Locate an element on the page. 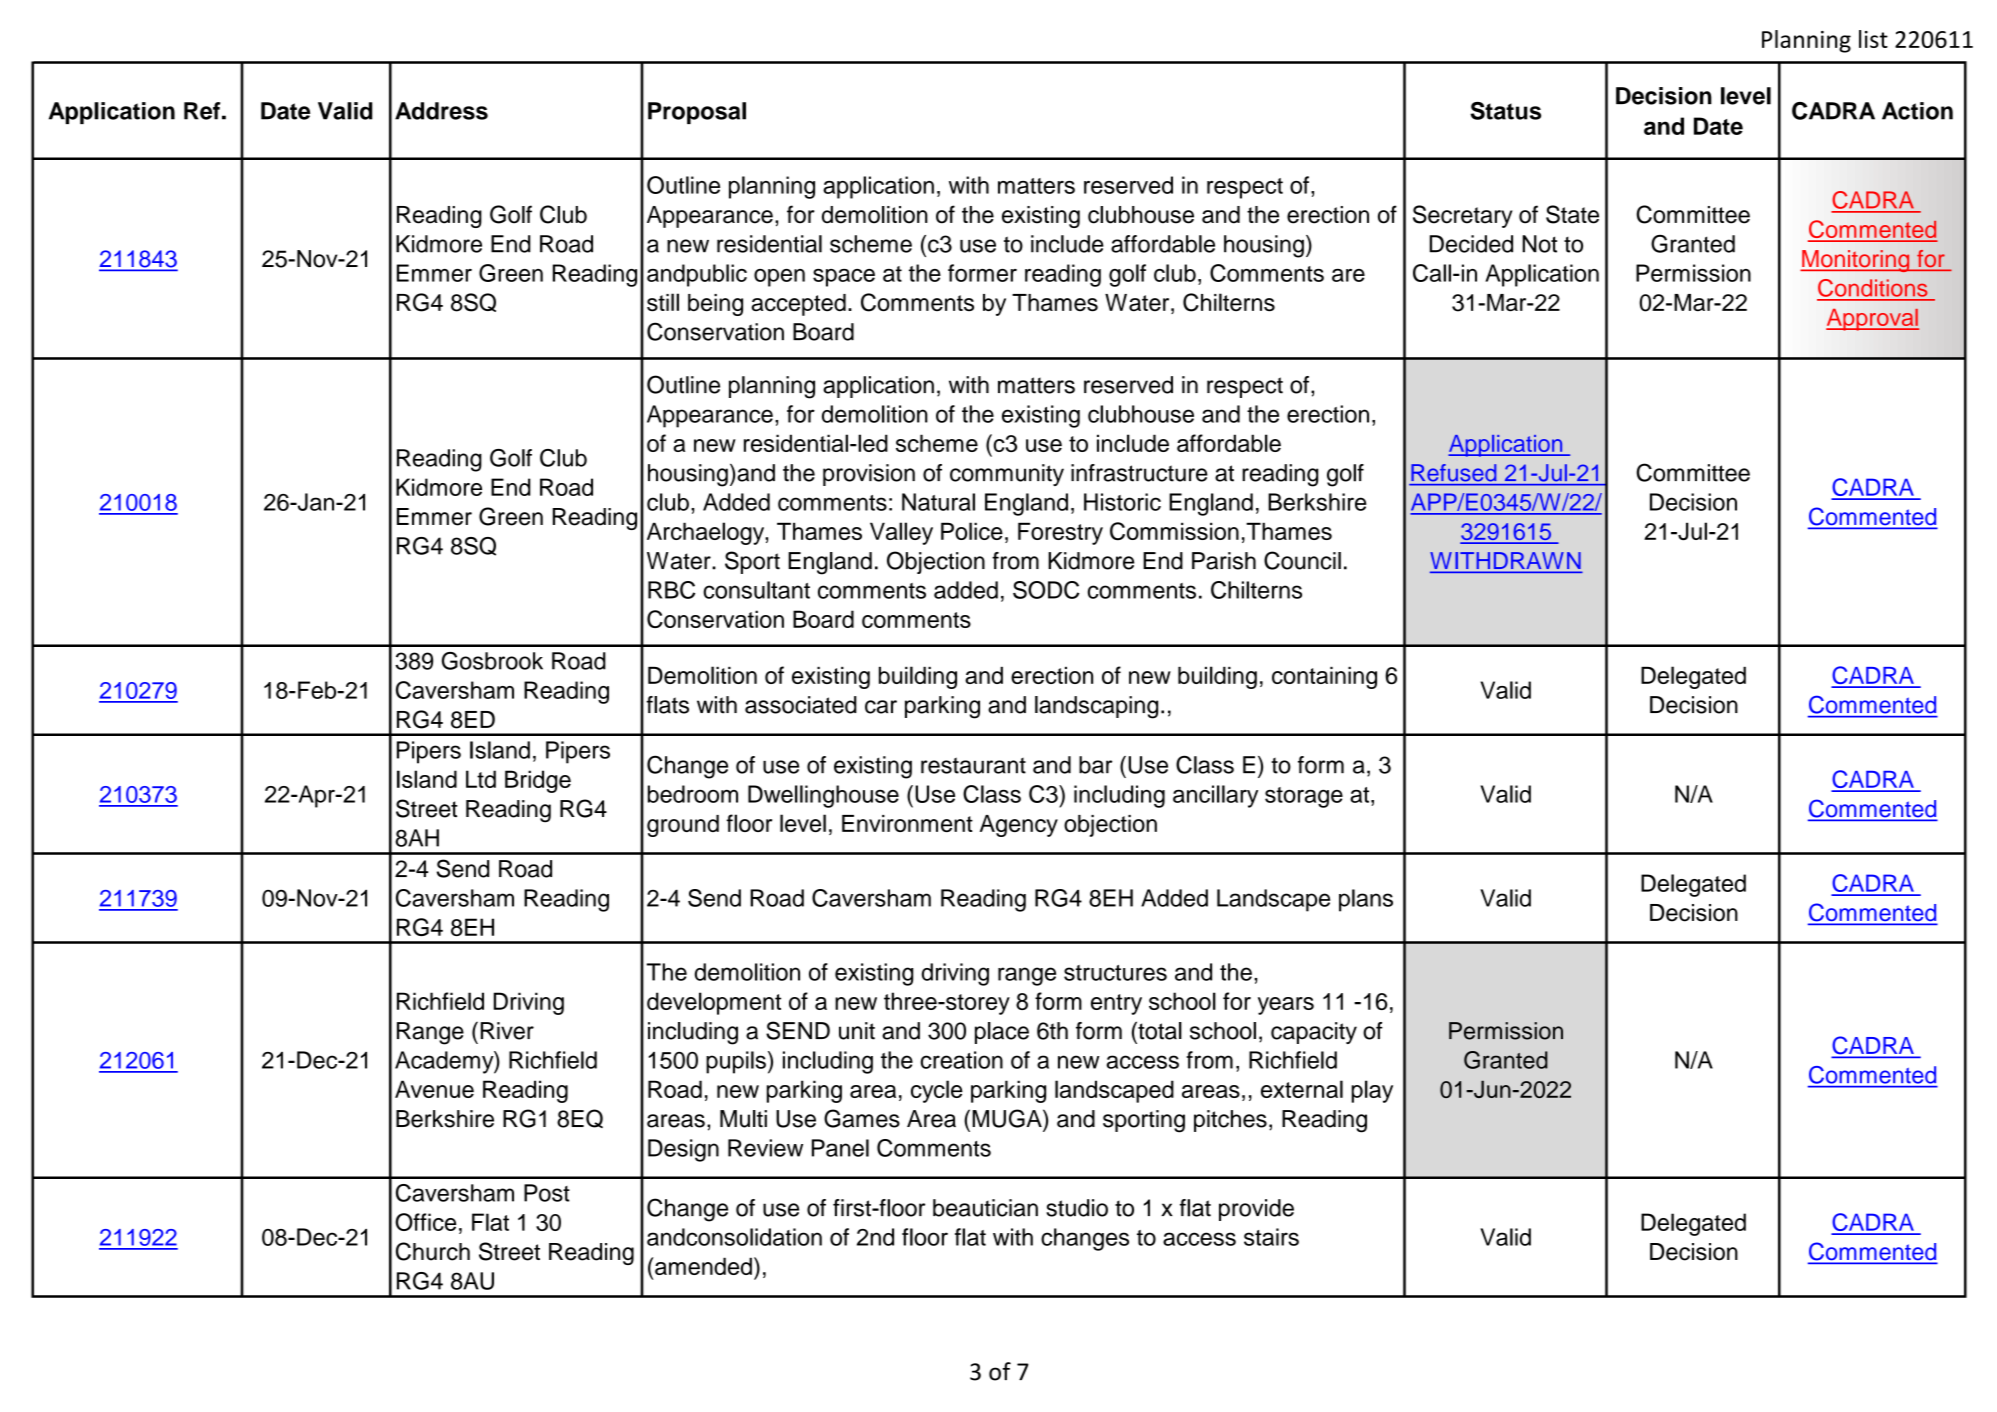  Post is located at coordinates (547, 1193).
